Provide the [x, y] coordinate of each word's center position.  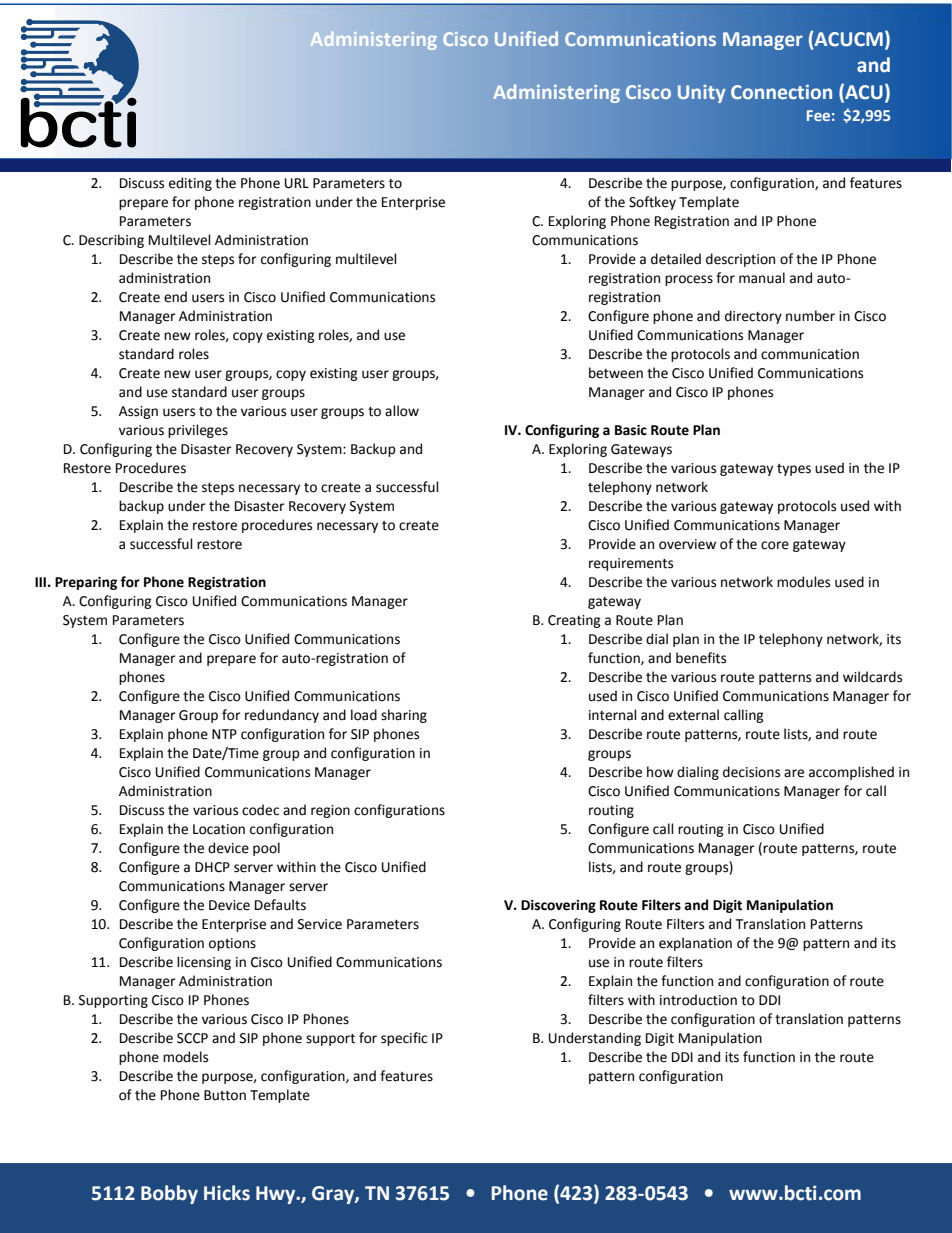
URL [297, 183]
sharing [404, 716]
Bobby [169, 1194]
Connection [781, 92]
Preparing [86, 583]
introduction [698, 1000]
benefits [701, 658]
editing [190, 184]
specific [404, 1039]
